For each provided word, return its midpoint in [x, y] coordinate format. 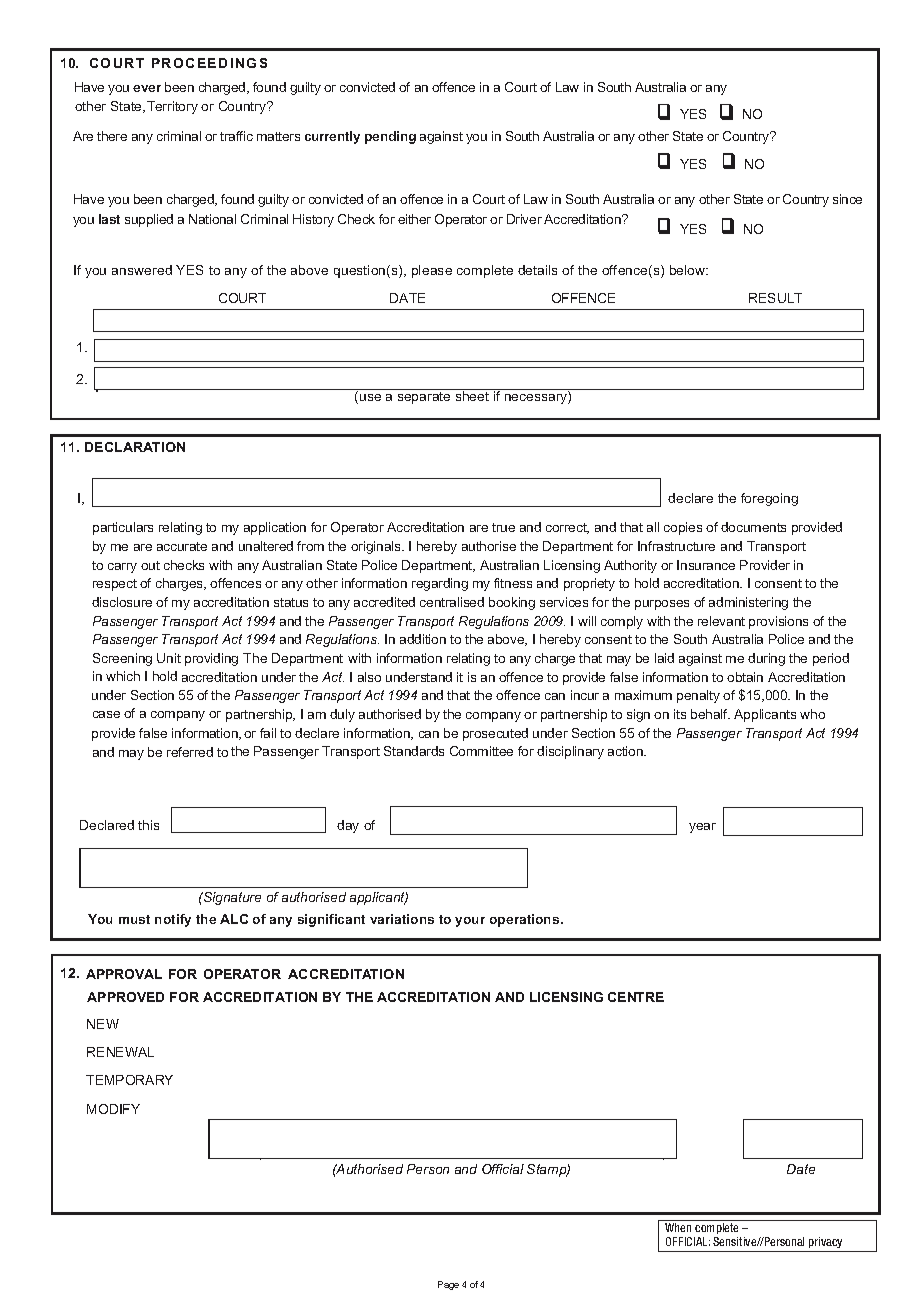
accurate [182, 546]
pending [390, 137]
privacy [825, 1242]
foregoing [769, 499]
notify [173, 920]
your [470, 922]
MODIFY [113, 1109]
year [702, 828]
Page [448, 1285]
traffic [236, 136]
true [503, 527]
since [847, 199]
